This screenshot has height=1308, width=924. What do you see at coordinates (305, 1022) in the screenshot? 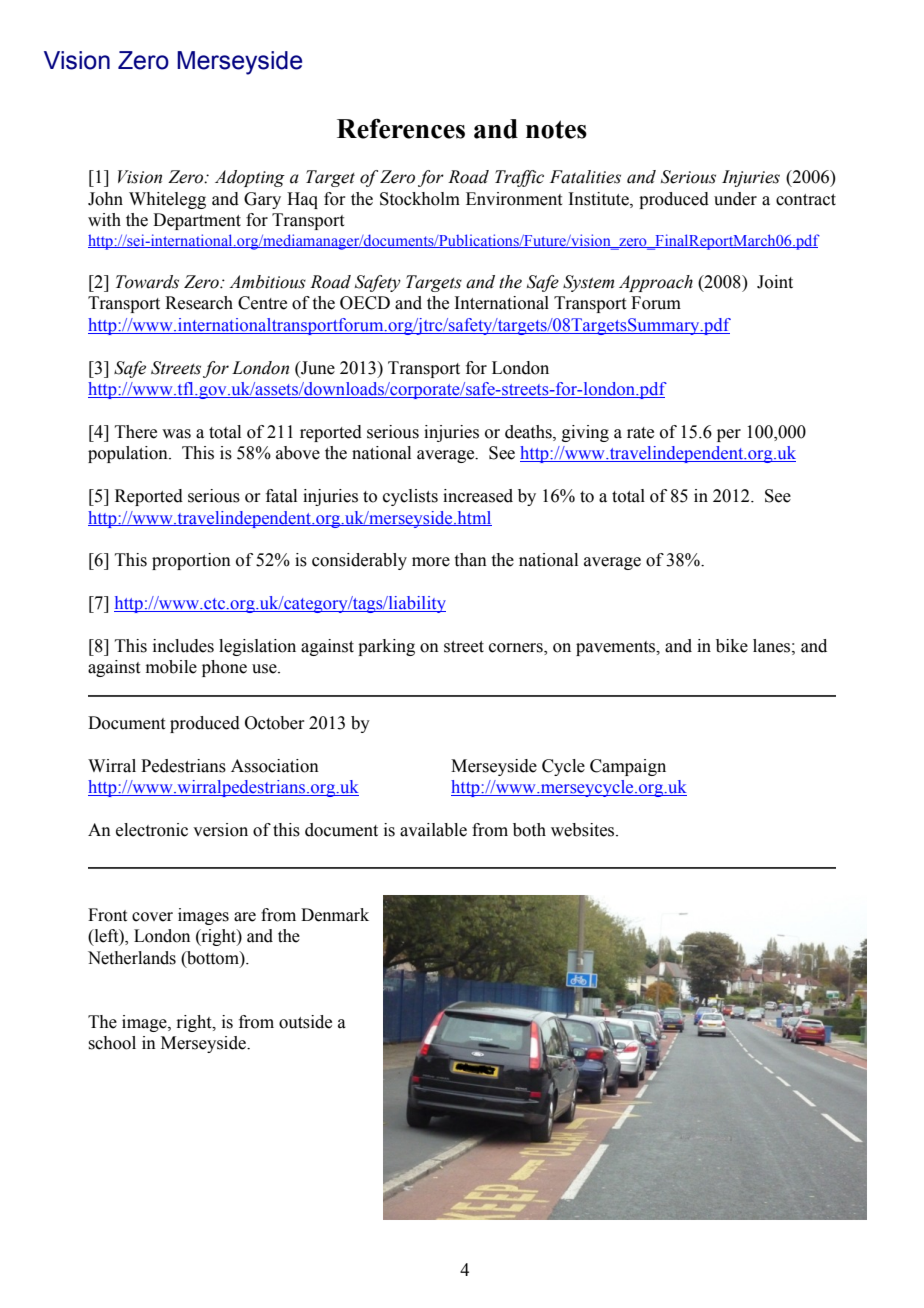
I see `outside` at bounding box center [305, 1022].
